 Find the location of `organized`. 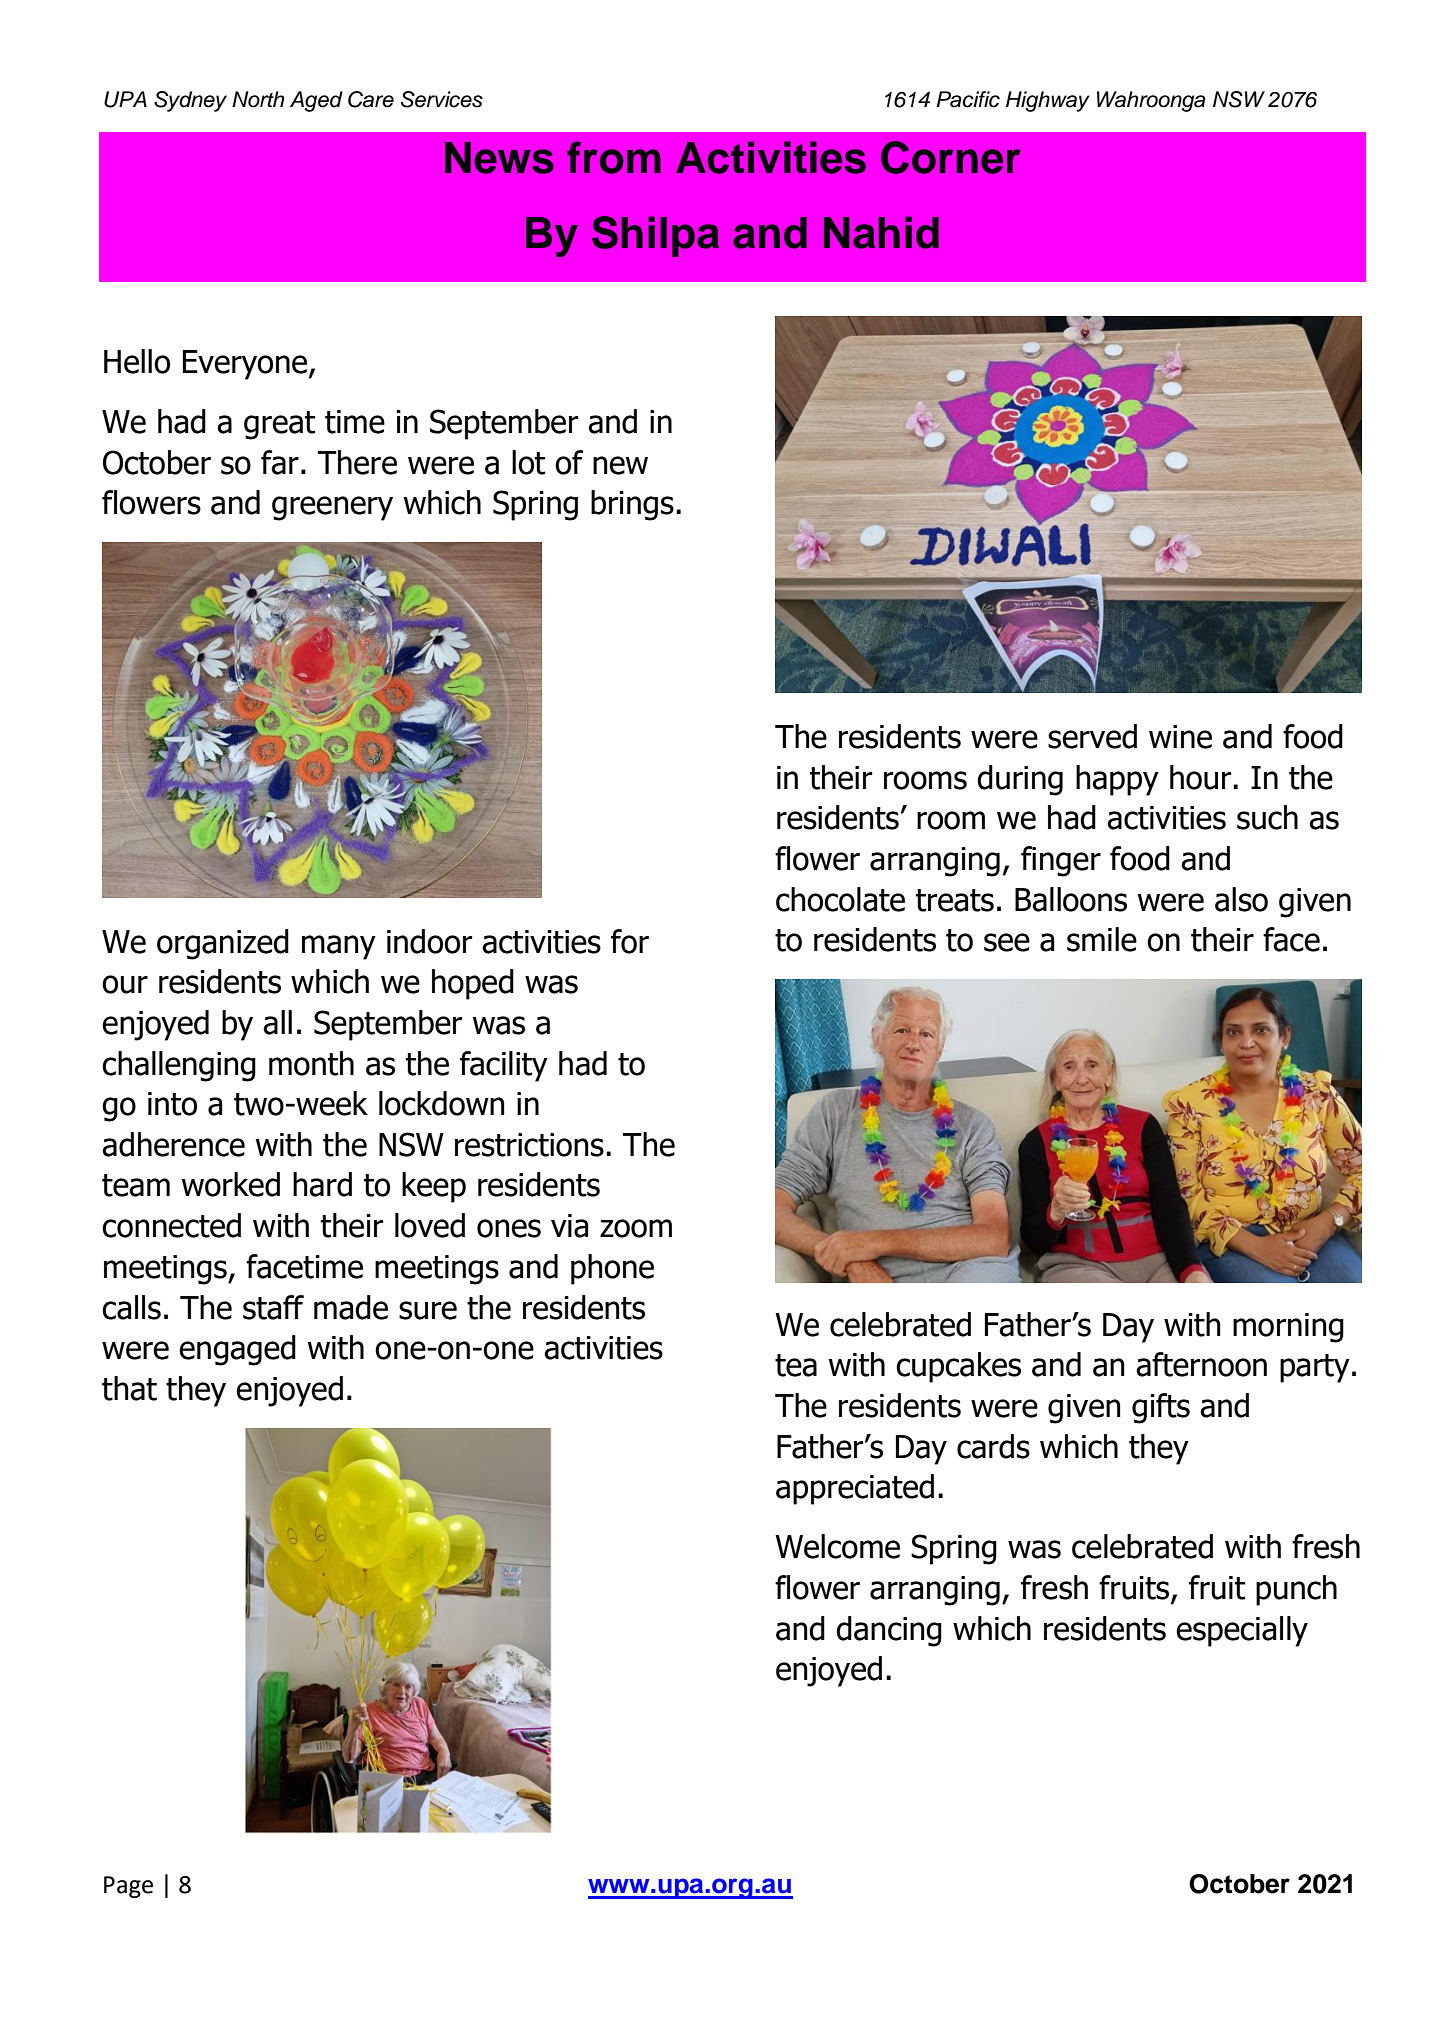

organized is located at coordinates (223, 944).
